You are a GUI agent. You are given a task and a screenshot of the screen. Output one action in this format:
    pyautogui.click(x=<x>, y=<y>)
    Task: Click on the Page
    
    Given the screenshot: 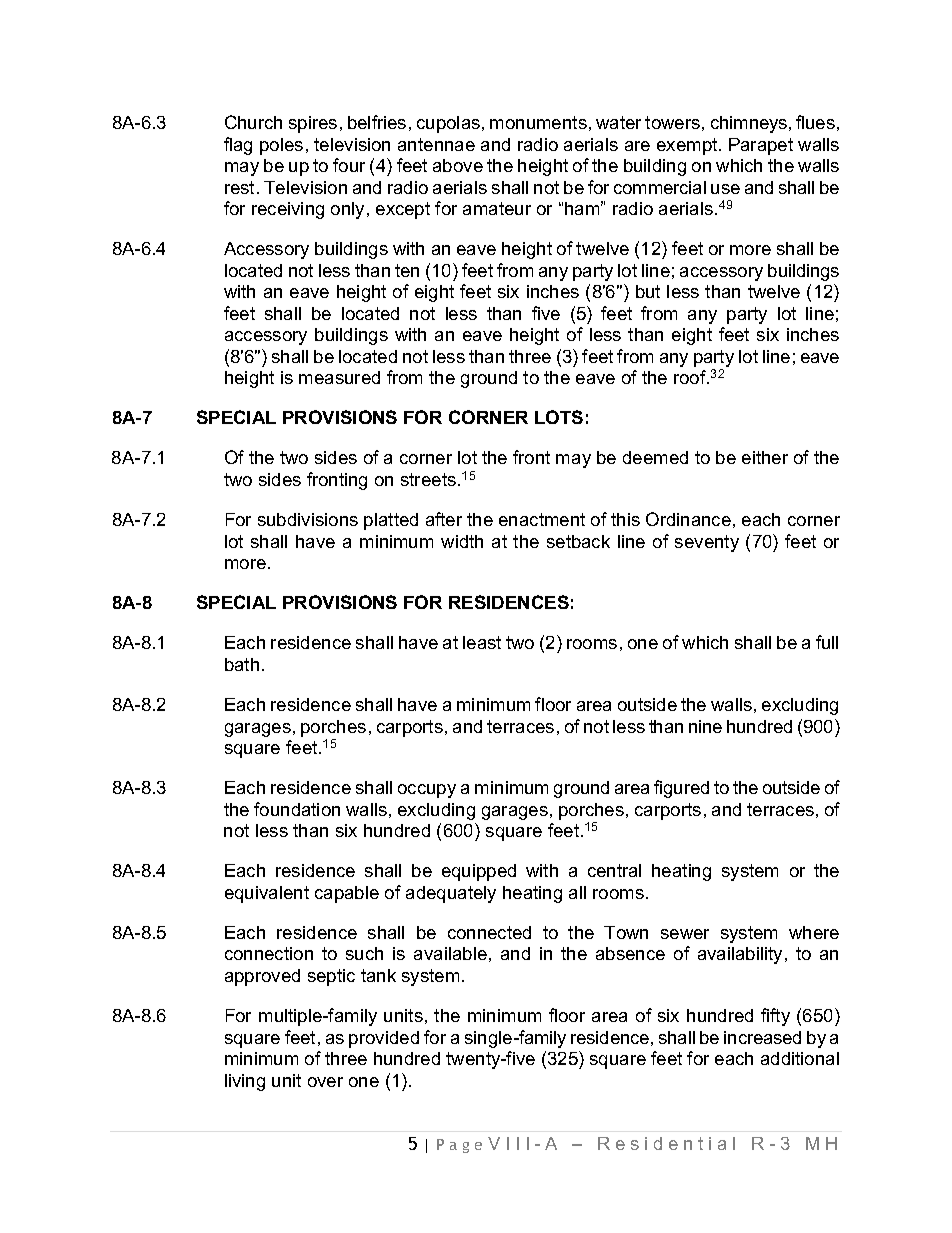 What is the action you would take?
    pyautogui.click(x=459, y=1146)
